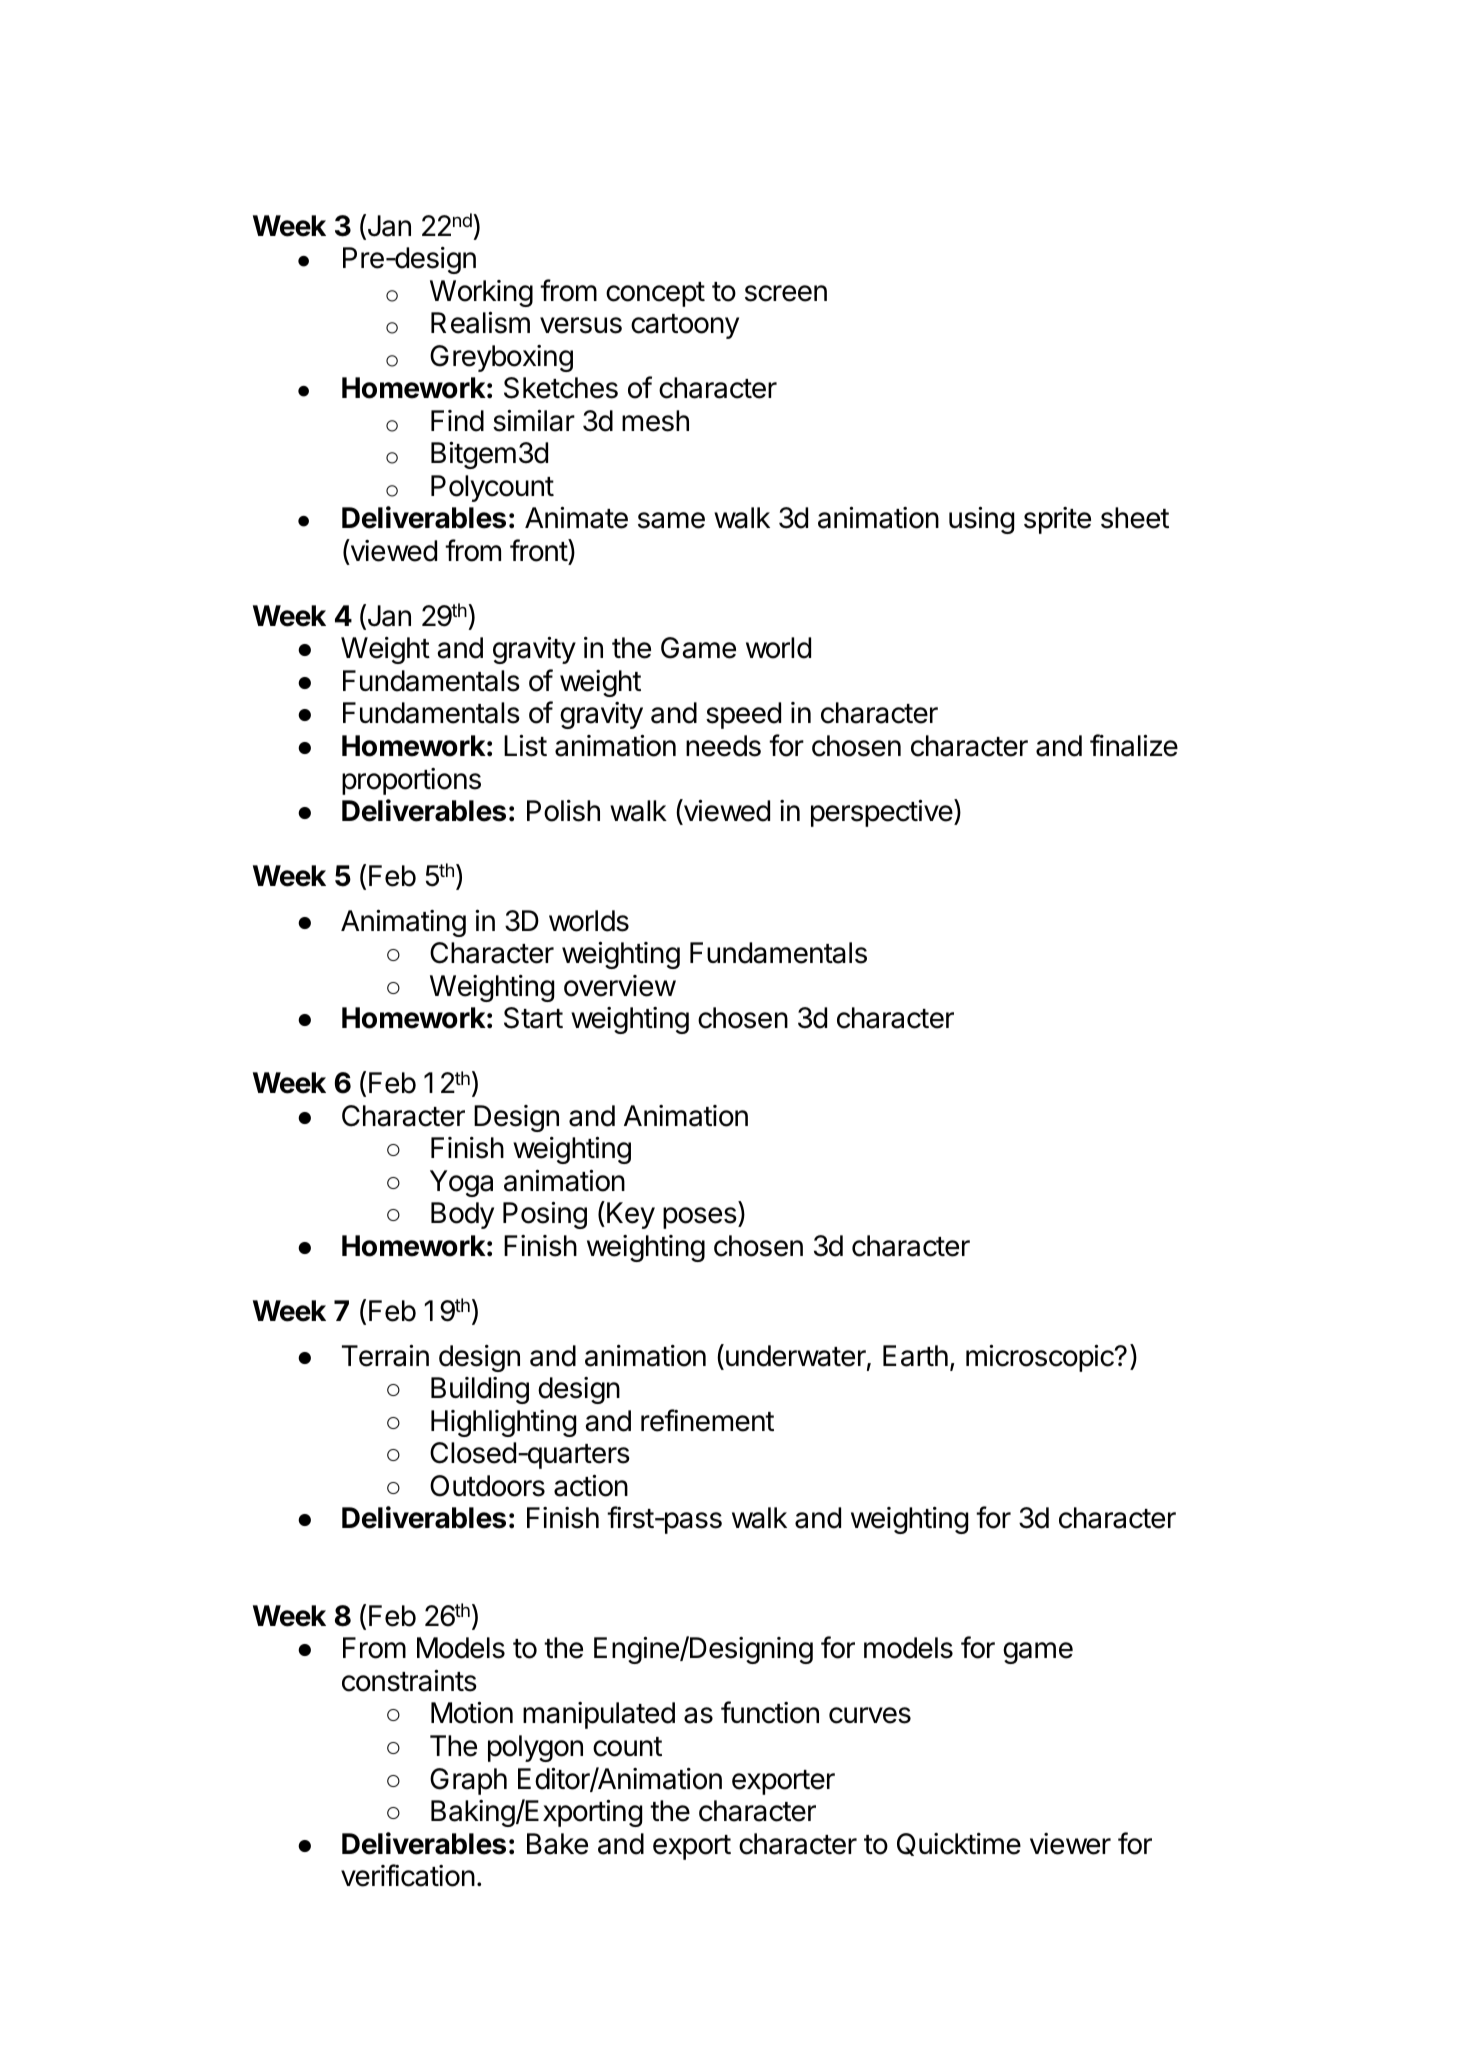 This page has height=2070, width=1464. I want to click on Graph, so click(468, 1781).
